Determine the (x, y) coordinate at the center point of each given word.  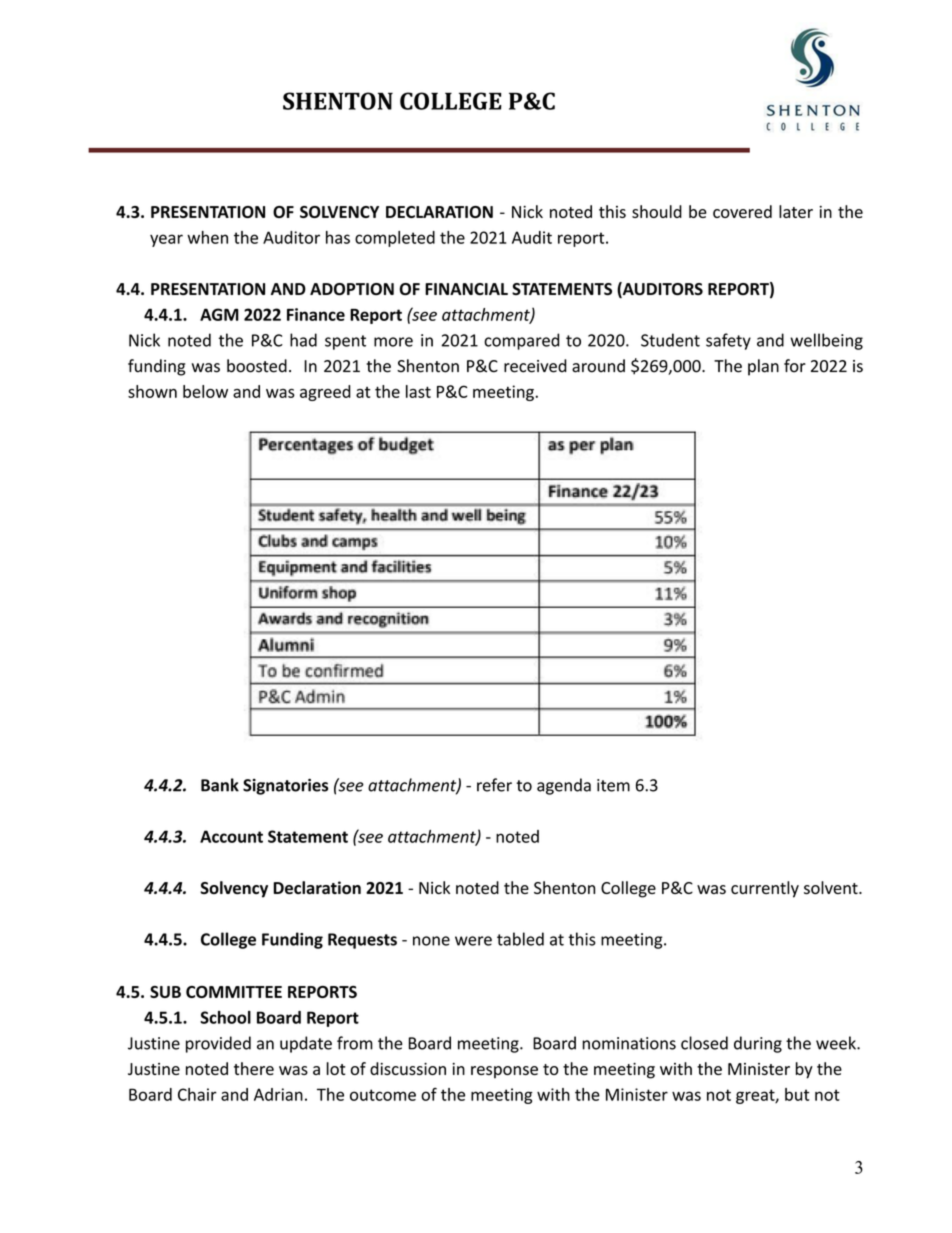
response (504, 1072)
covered (742, 211)
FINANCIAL (466, 289)
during (758, 1044)
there (254, 1068)
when (207, 237)
